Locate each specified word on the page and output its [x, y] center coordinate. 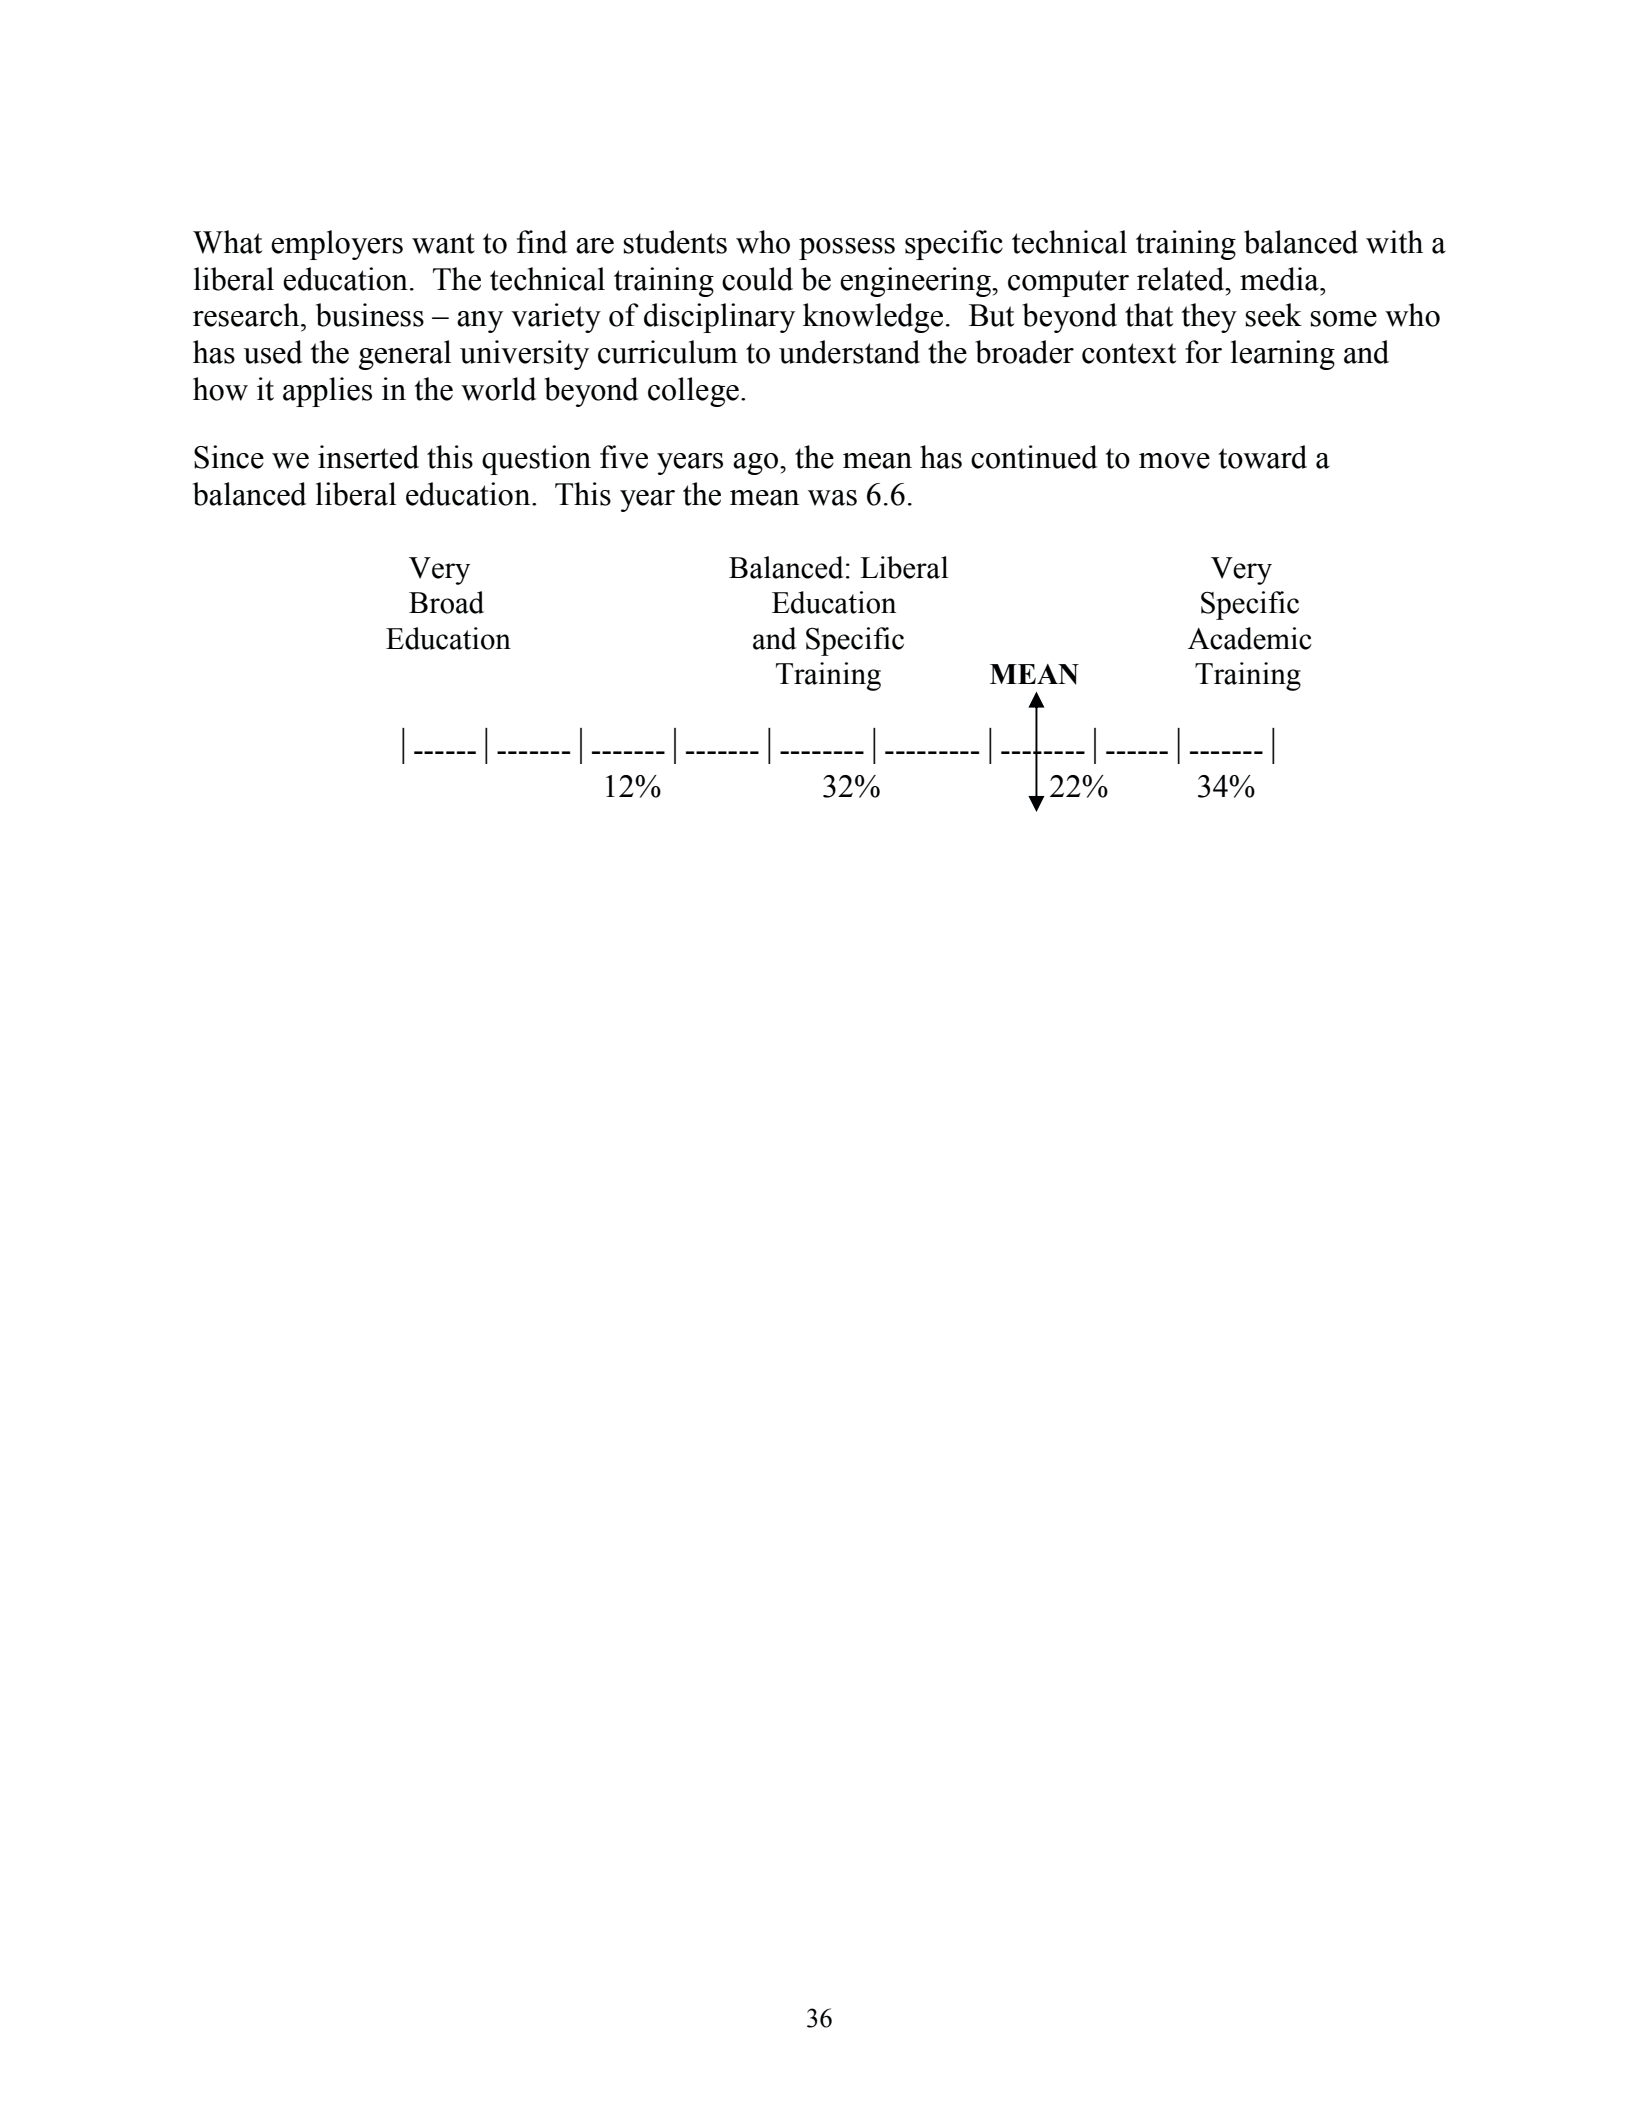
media [1280, 279]
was [832, 498]
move [1174, 461]
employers [337, 245]
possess [847, 249]
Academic [1250, 638]
